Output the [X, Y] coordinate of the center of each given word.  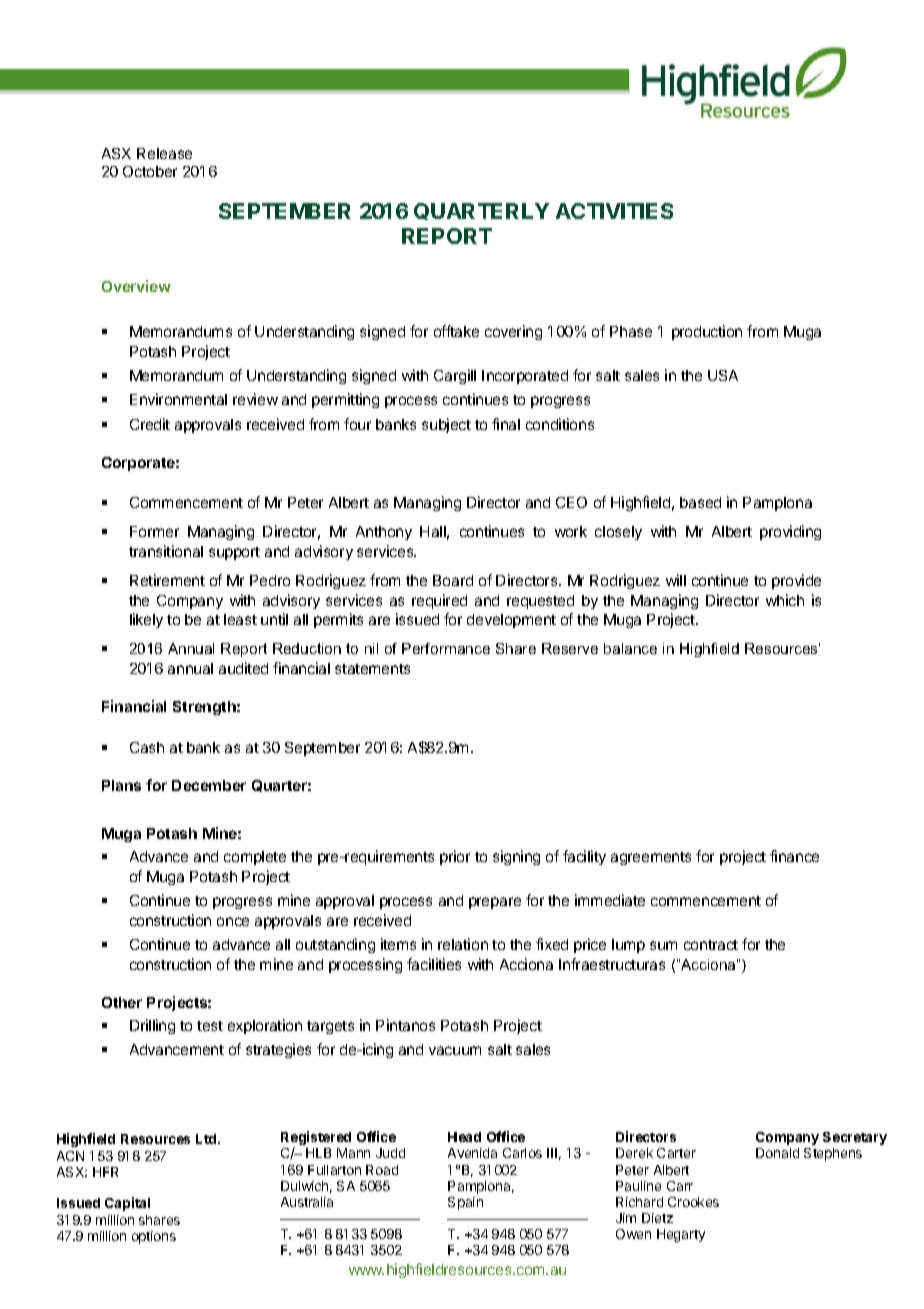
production [707, 332]
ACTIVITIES [614, 211]
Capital [127, 1204]
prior [455, 857]
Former [154, 531]
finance [794, 856]
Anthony [384, 533]
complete [255, 858]
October [150, 171]
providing [790, 532]
